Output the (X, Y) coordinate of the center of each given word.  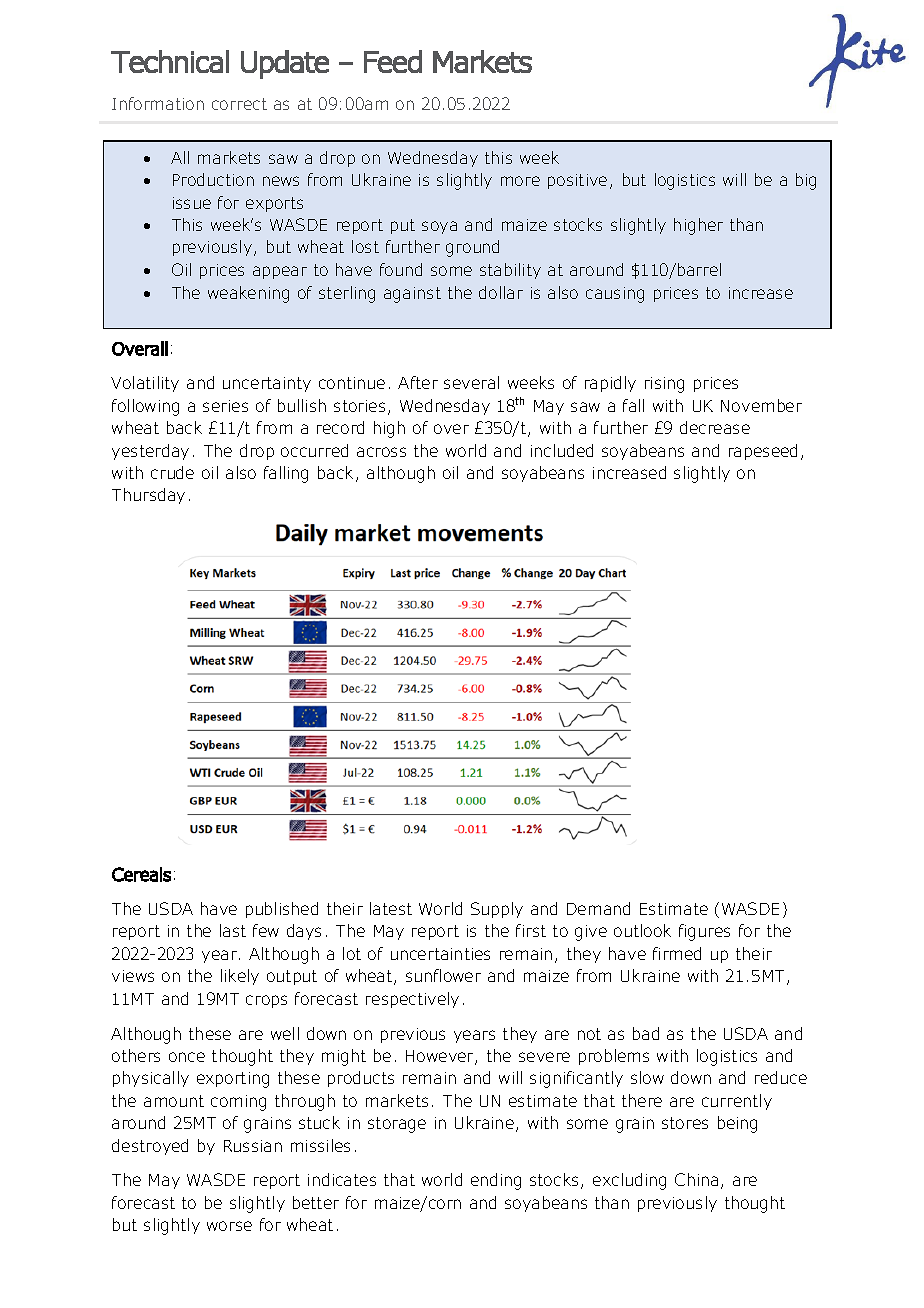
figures (704, 932)
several (471, 382)
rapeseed (763, 452)
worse (229, 1226)
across (381, 452)
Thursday (148, 496)
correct (239, 104)
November (761, 405)
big (806, 181)
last (233, 930)
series (225, 406)
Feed (393, 61)
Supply (497, 910)
